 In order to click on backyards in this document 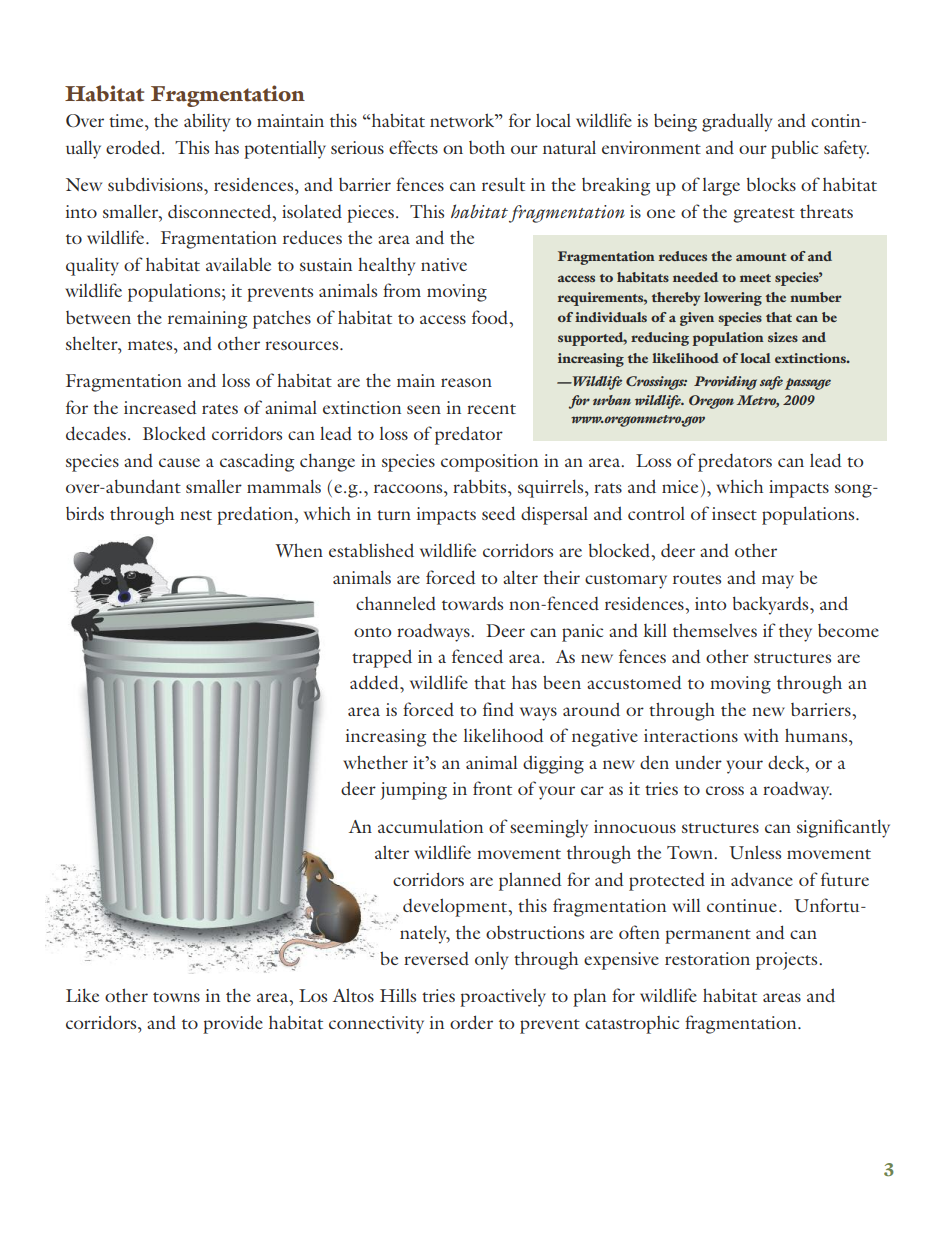, I will do `click(772, 605)`.
